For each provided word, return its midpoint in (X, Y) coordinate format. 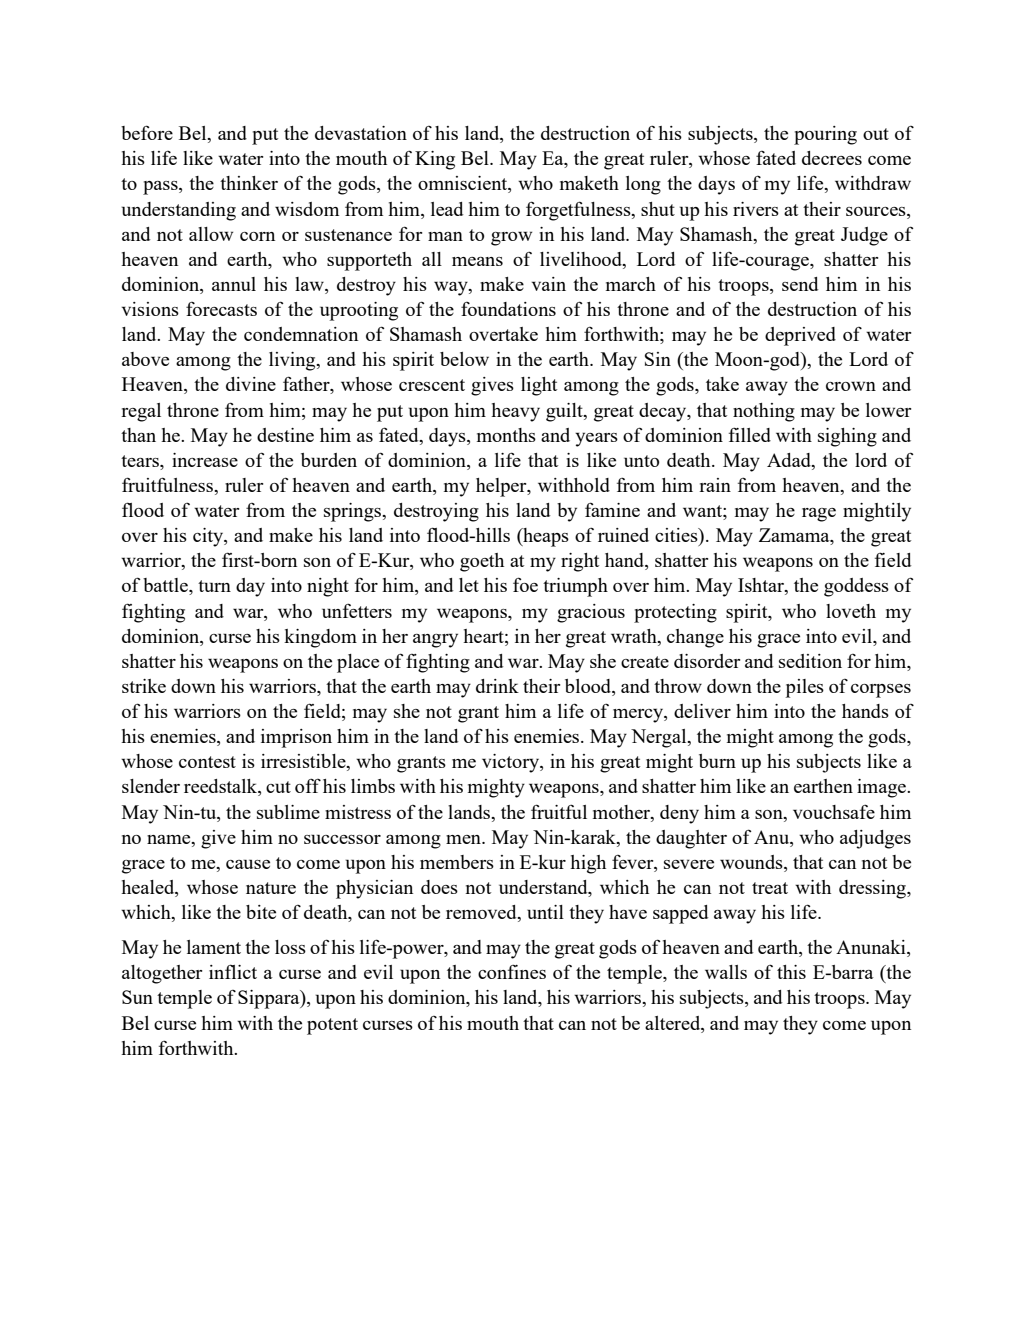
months (506, 435)
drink (497, 686)
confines (512, 971)
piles (805, 688)
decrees (832, 158)
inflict (233, 971)
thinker (249, 183)
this (791, 972)
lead (447, 209)
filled (750, 434)
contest (207, 762)
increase (205, 460)
